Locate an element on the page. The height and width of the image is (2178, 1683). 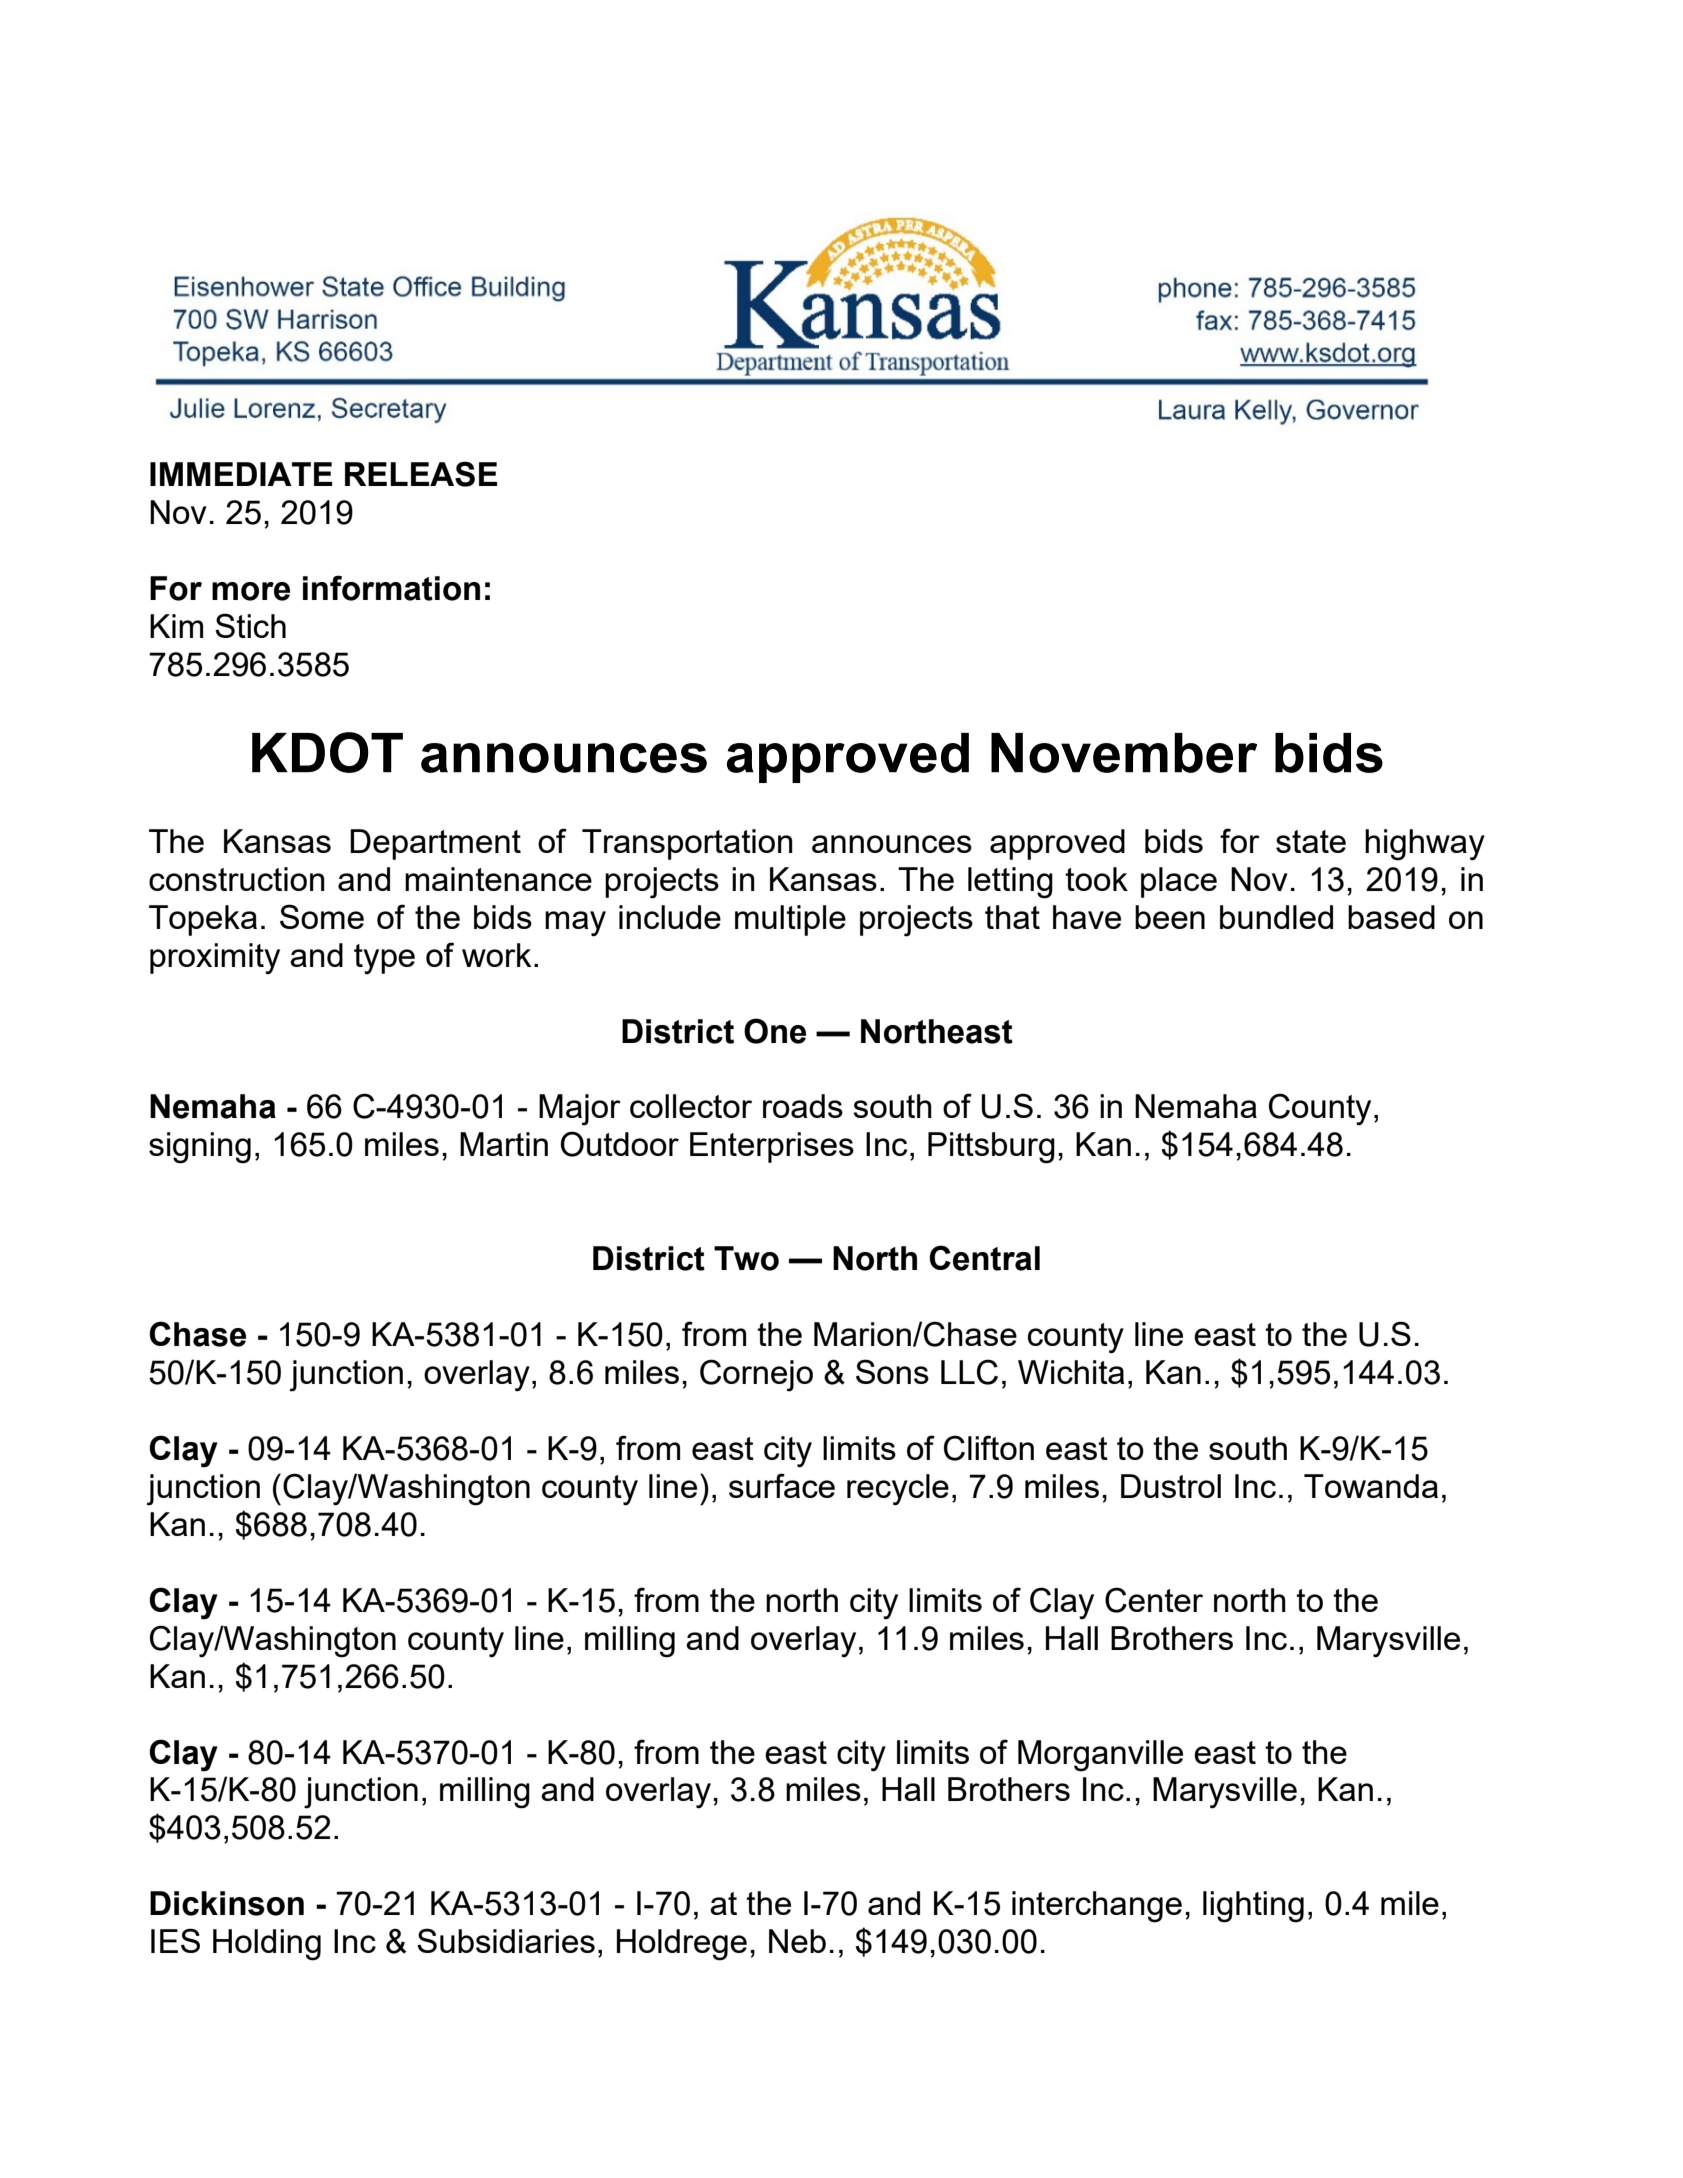
signing is located at coordinates (200, 1148).
